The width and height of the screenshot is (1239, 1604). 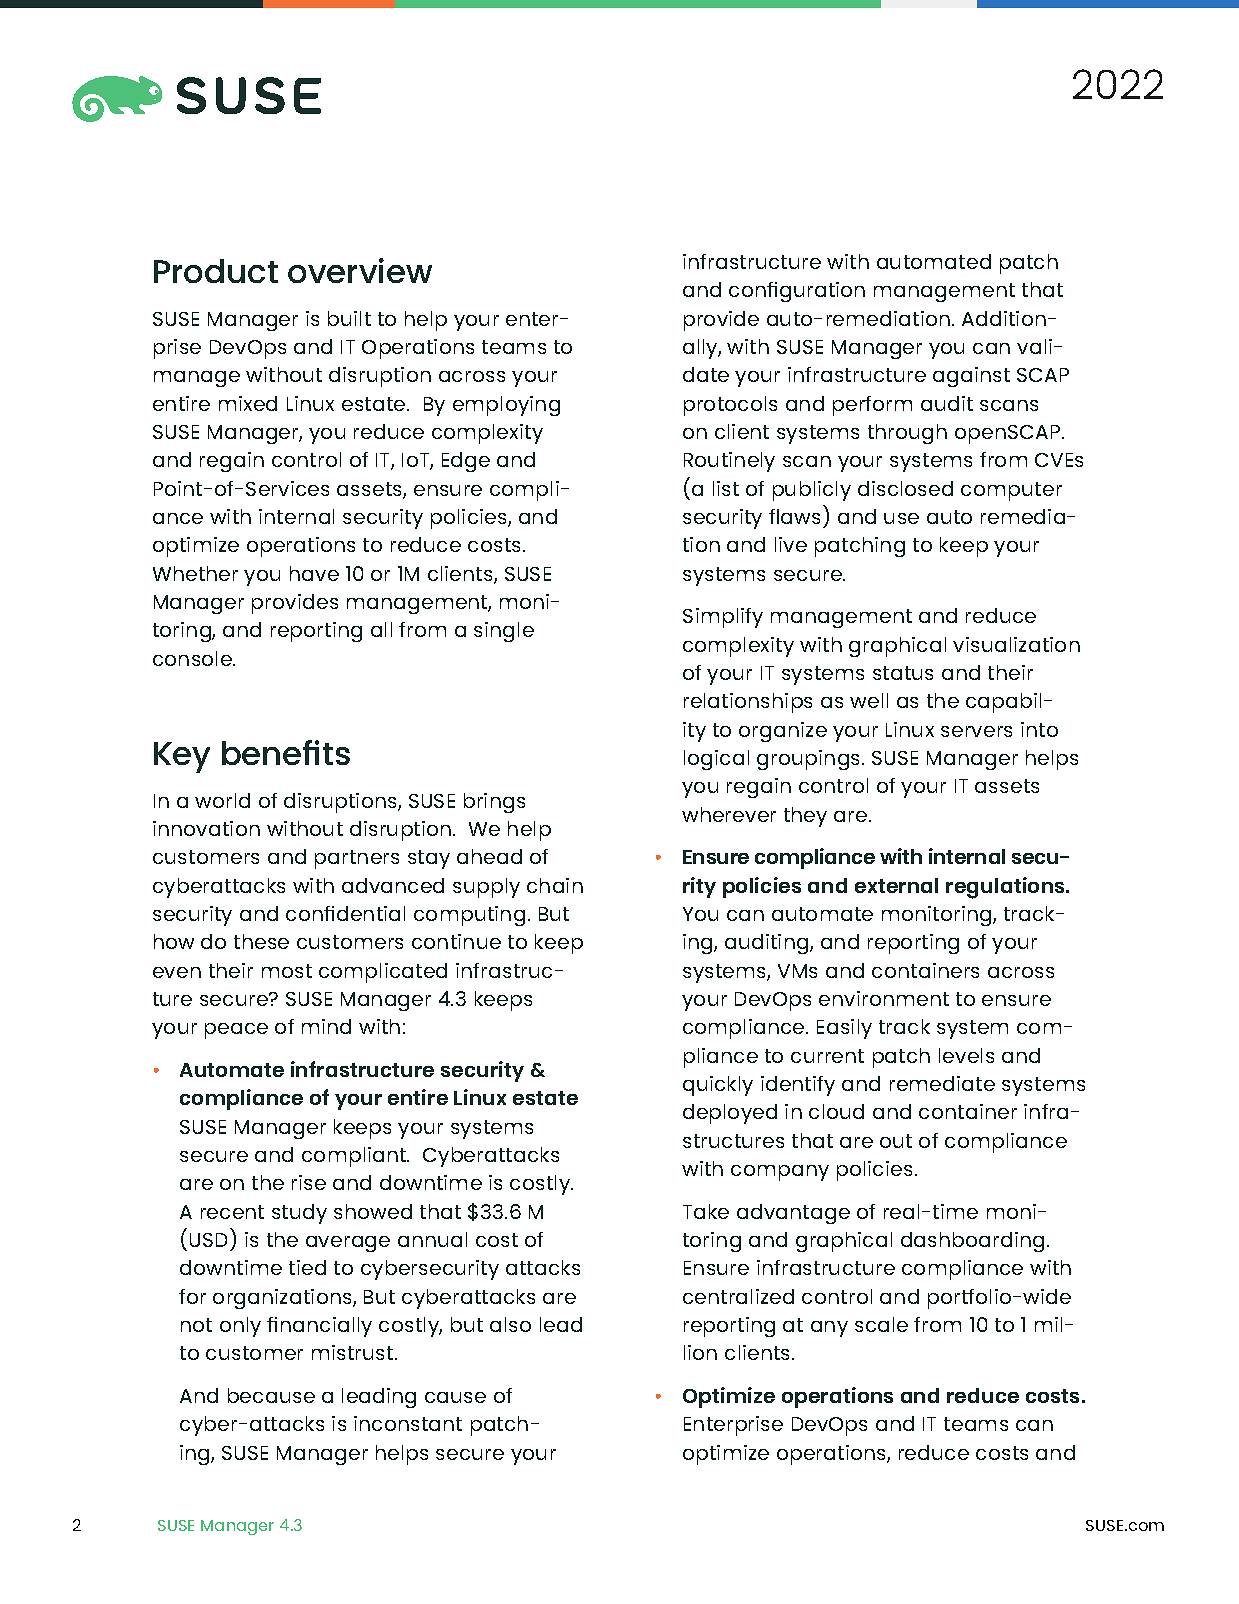 What do you see at coordinates (349, 318) in the screenshot?
I see `built` at bounding box center [349, 318].
